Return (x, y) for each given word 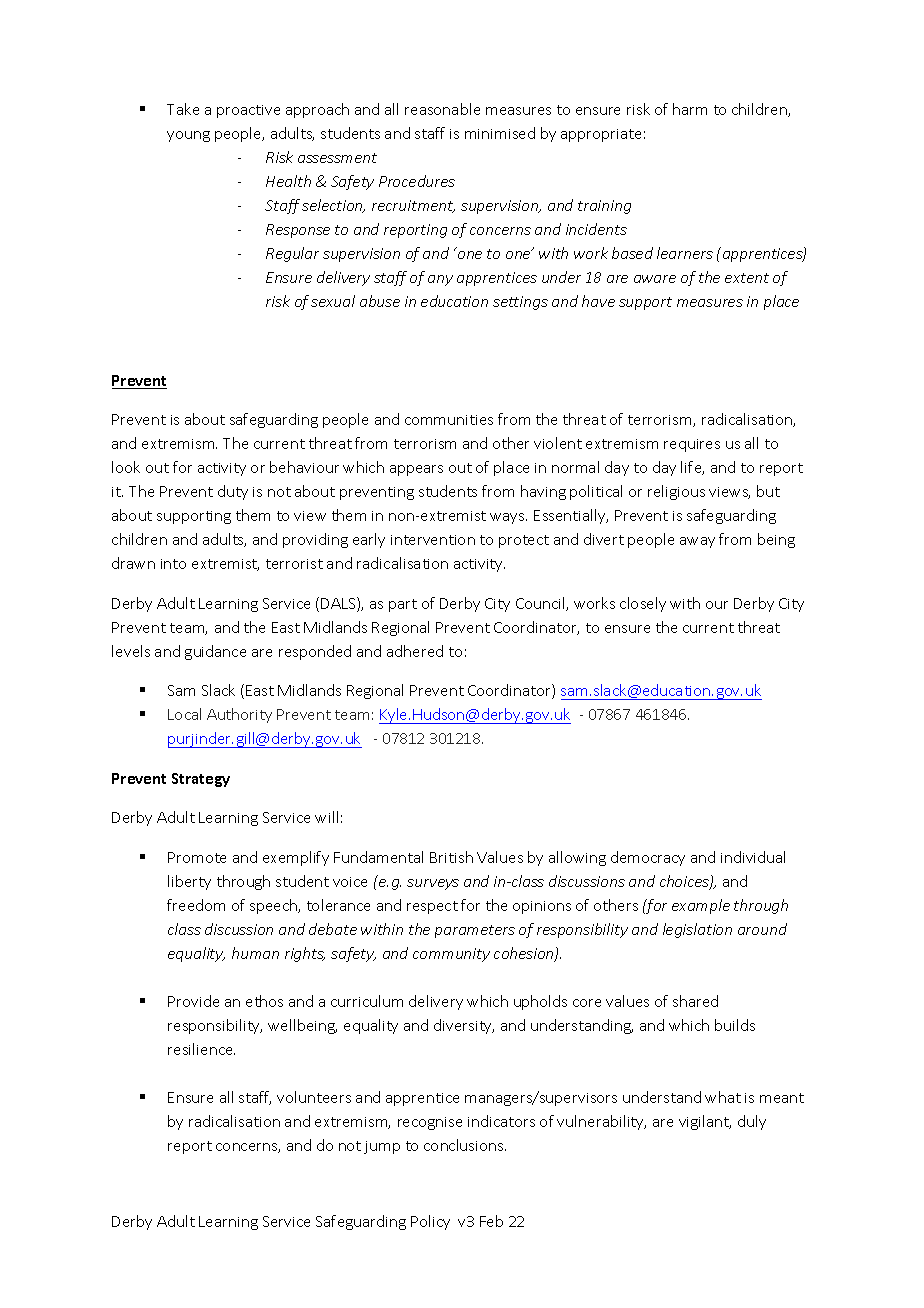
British (451, 857)
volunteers (314, 1097)
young (188, 136)
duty (233, 492)
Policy (430, 1222)
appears (416, 470)
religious (676, 492)
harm (690, 109)
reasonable (442, 109)
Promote (197, 857)
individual (753, 857)
